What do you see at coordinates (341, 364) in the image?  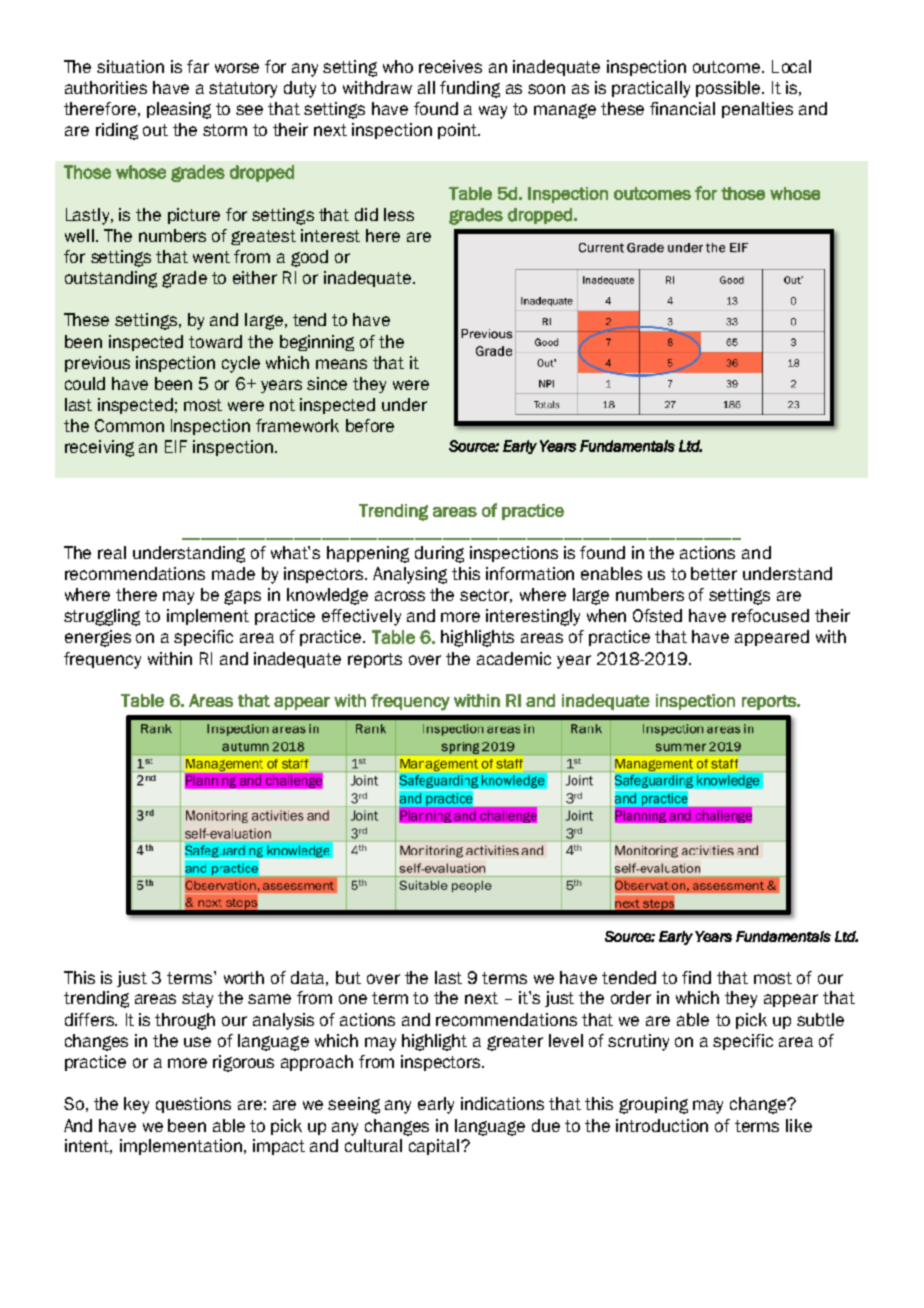 I see `means` at bounding box center [341, 364].
